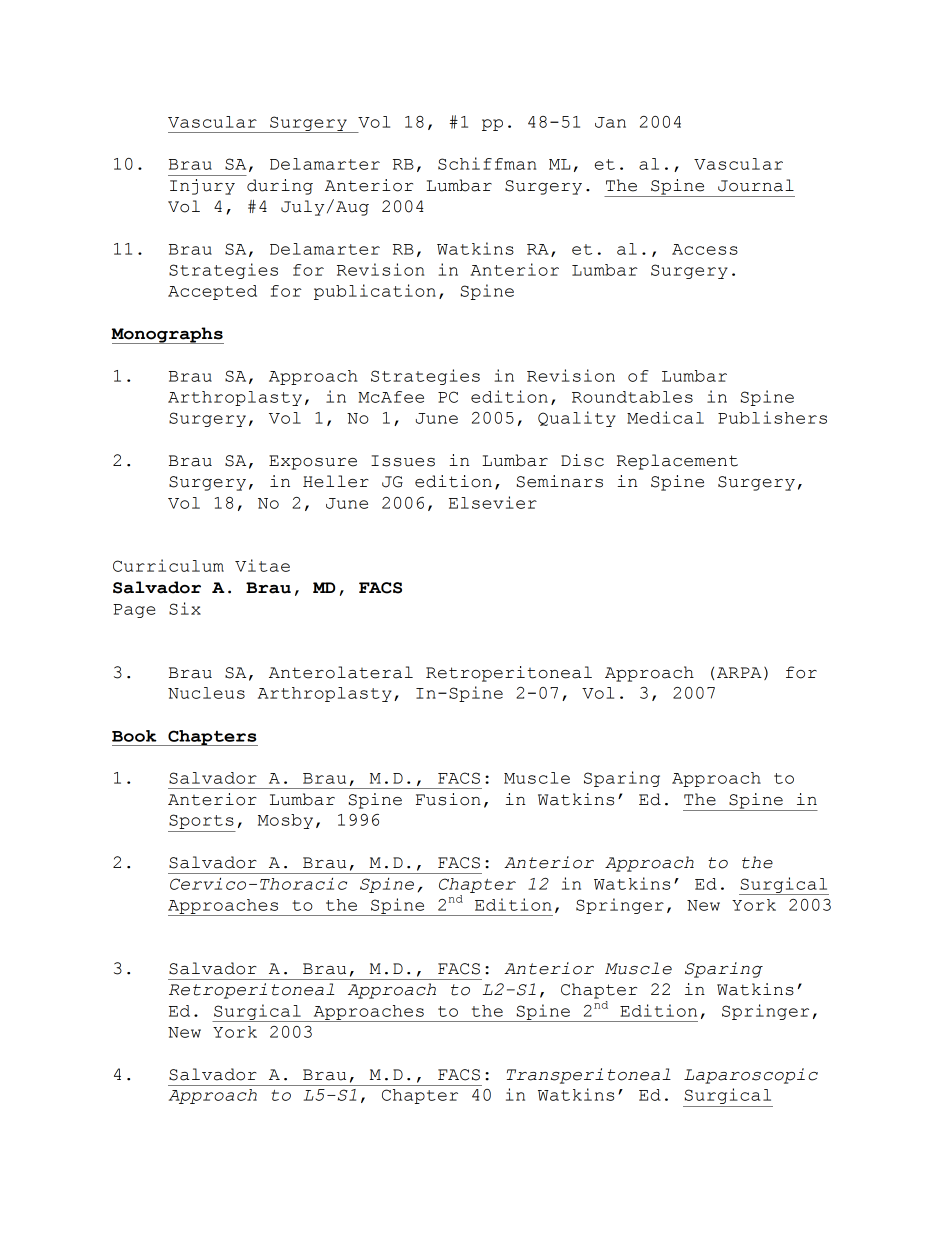  Describe the element at coordinates (167, 335) in the image. I see `Monographs` at that location.
